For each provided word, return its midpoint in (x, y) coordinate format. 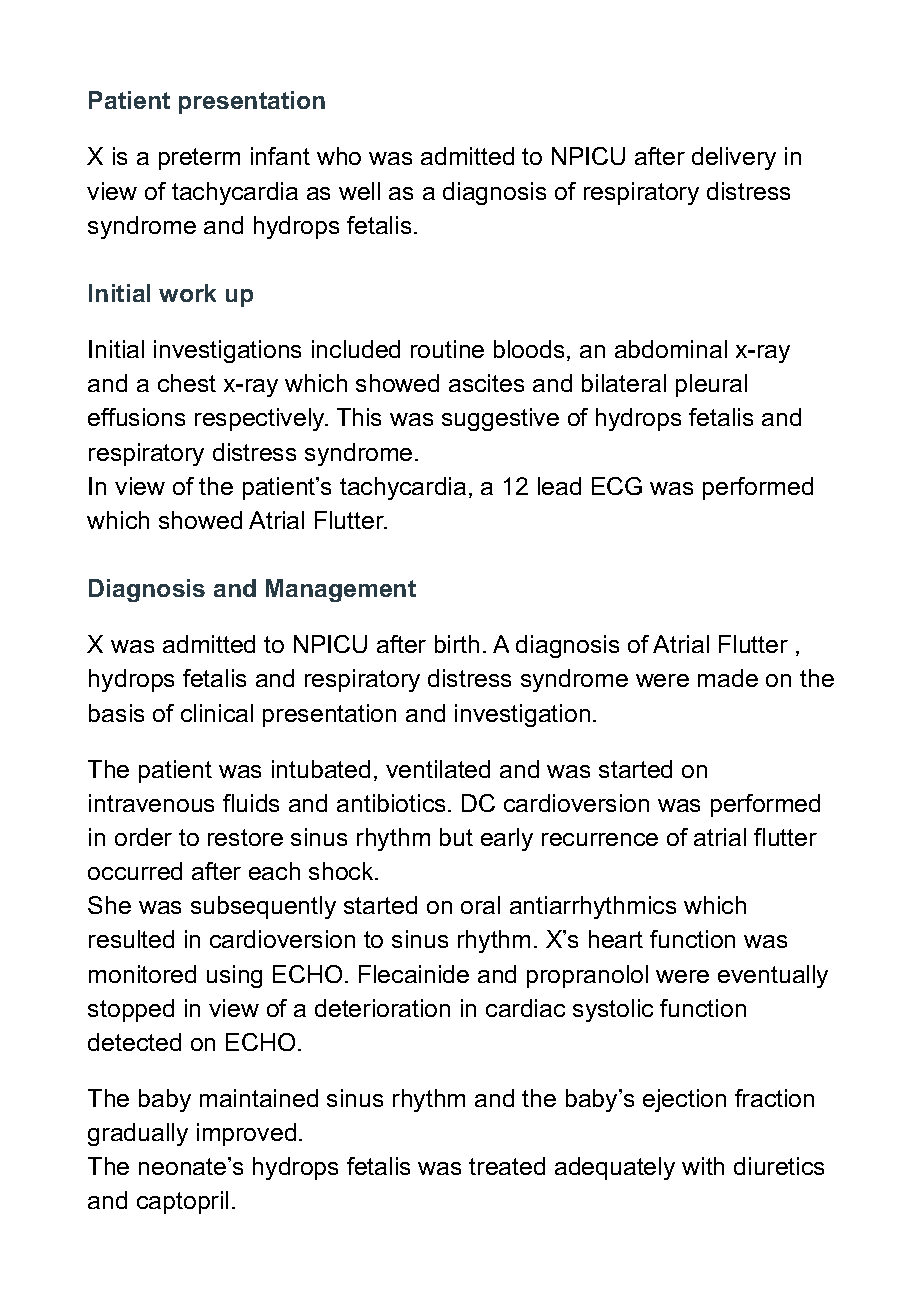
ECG (617, 486)
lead (559, 486)
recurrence (600, 839)
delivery (734, 158)
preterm (199, 159)
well (359, 191)
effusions (136, 417)
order (143, 837)
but (456, 837)
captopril (182, 1202)
